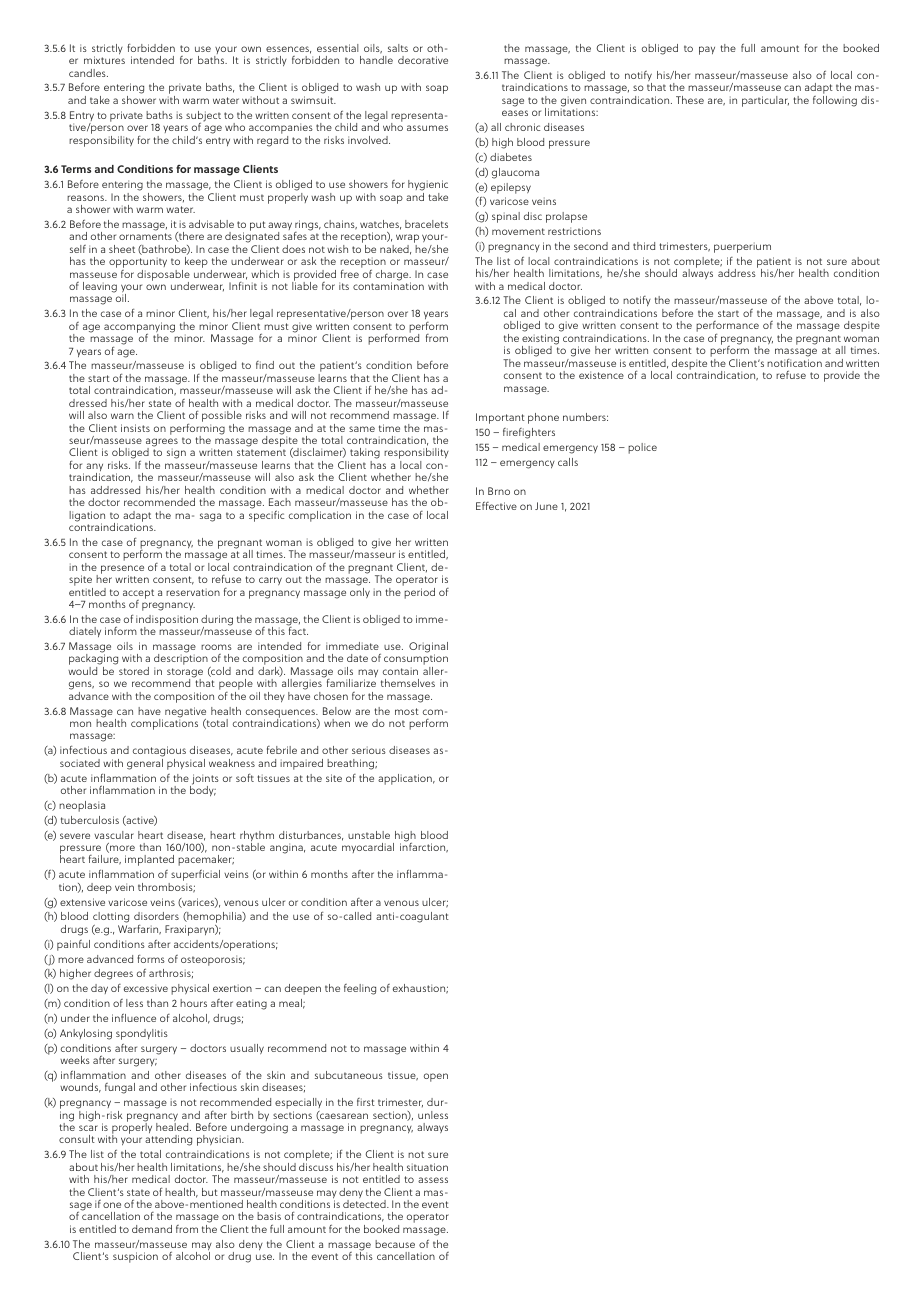  Describe the element at coordinates (152, 1229) in the screenshot. I see `demand` at that location.
